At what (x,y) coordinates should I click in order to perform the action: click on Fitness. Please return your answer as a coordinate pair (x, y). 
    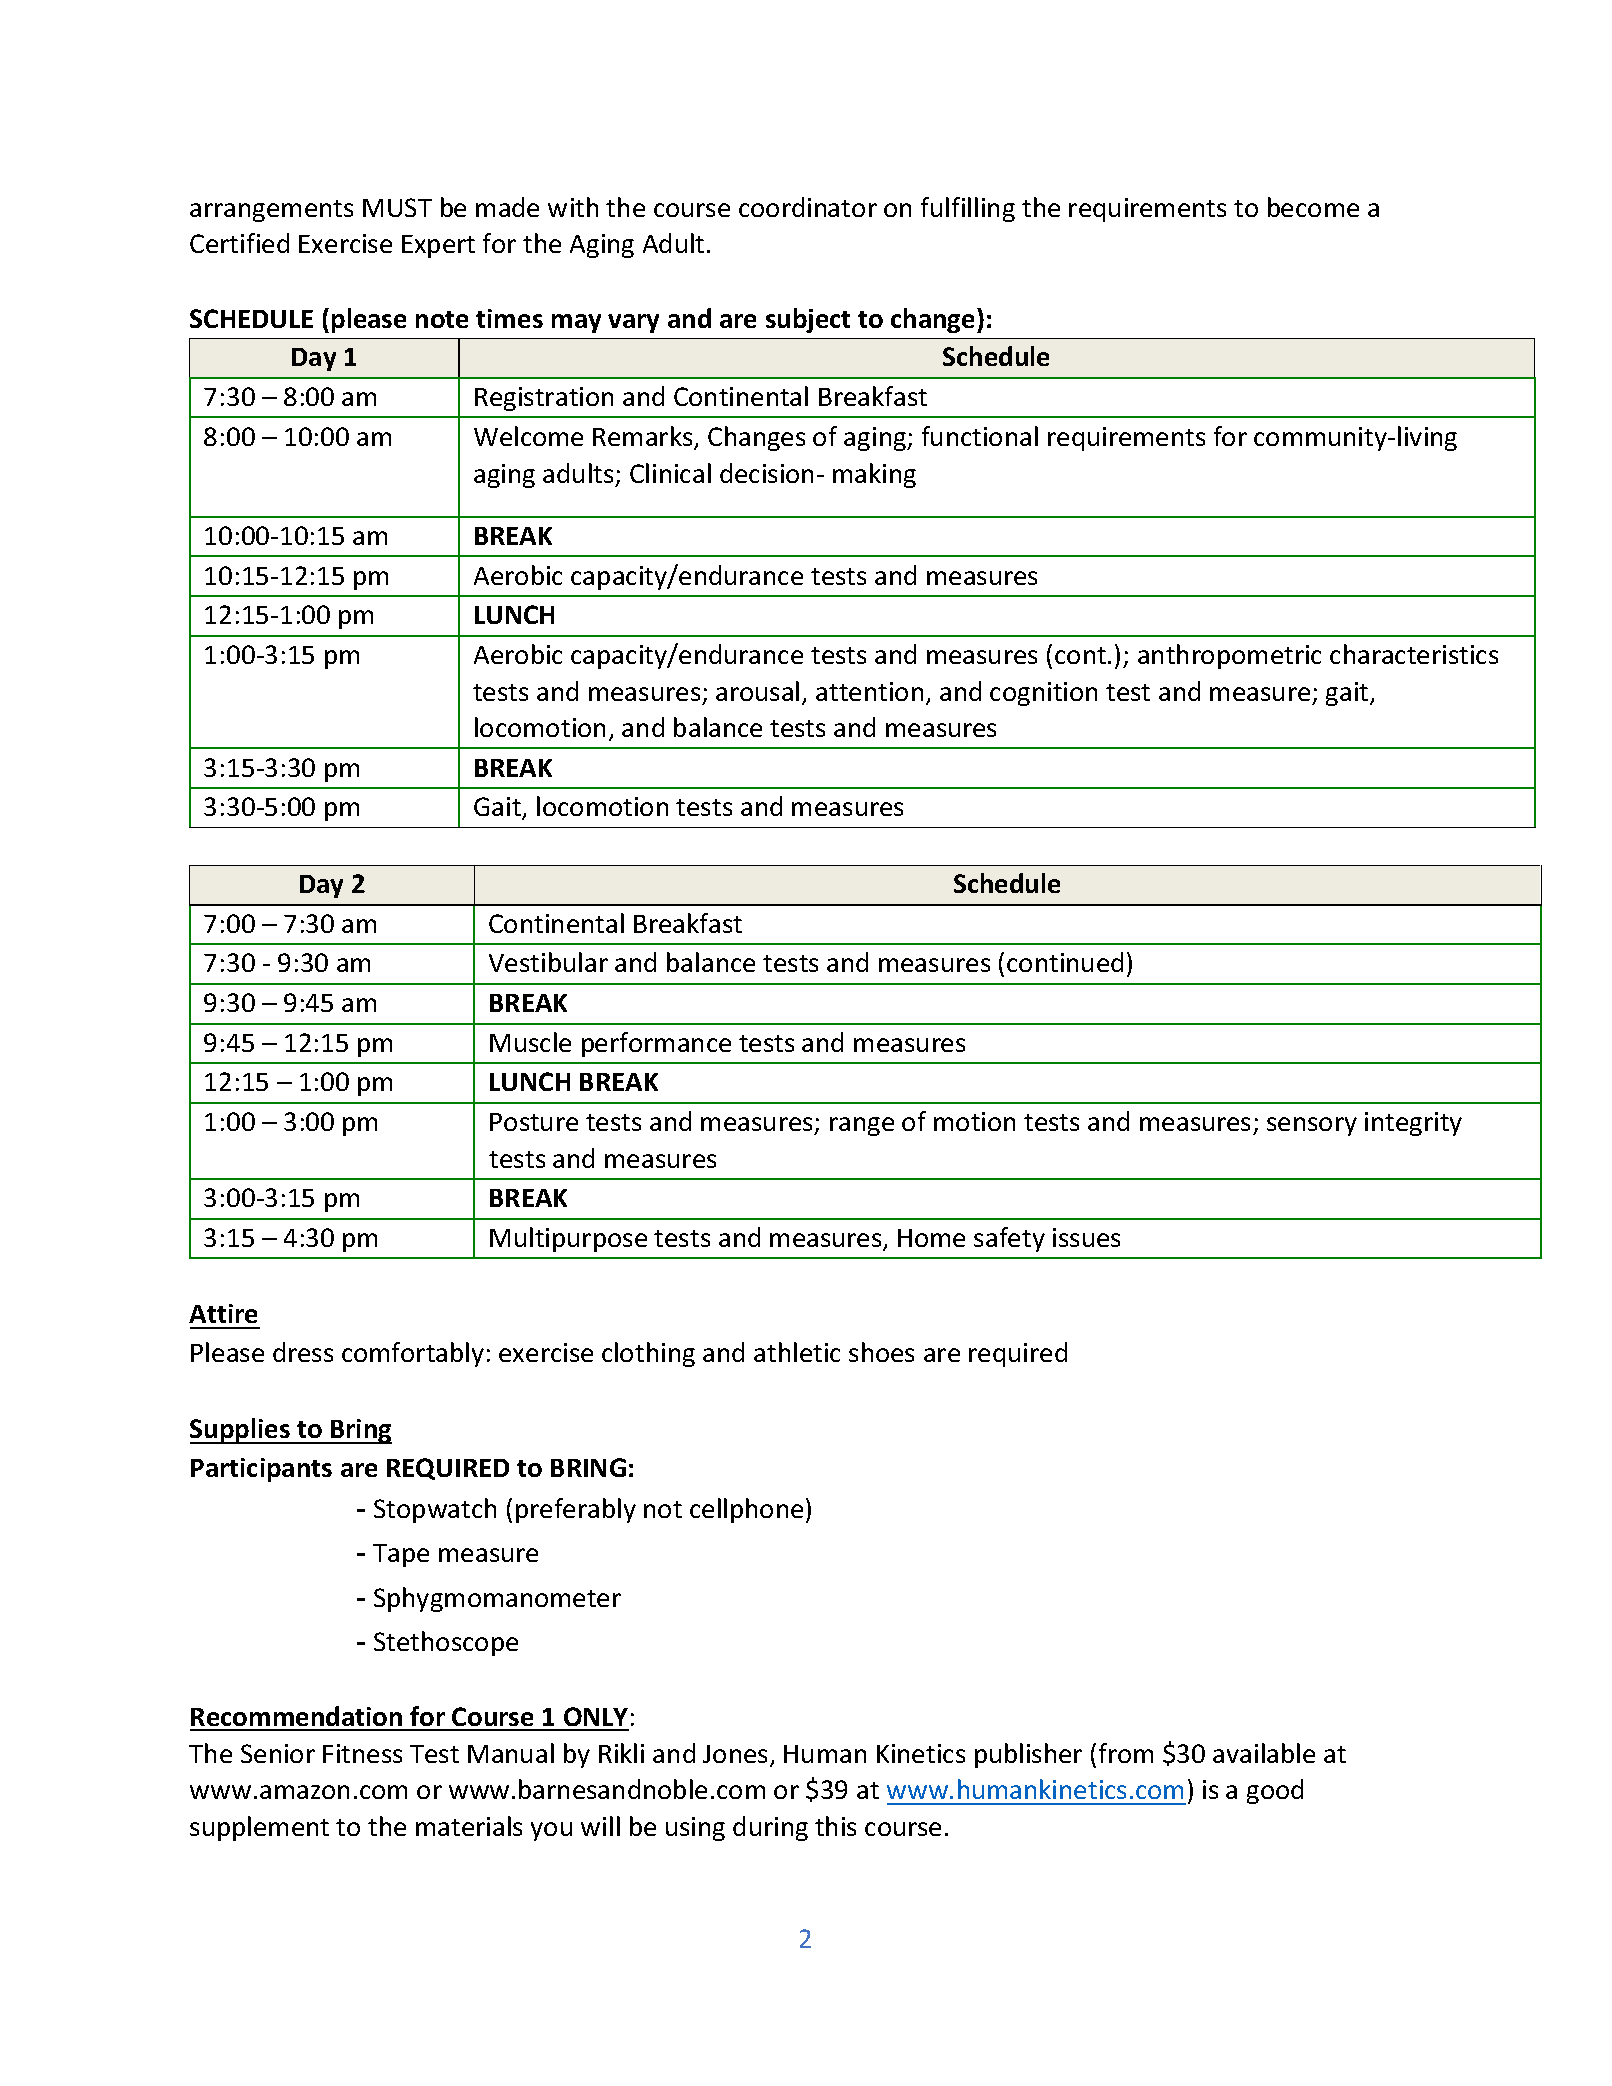
    Looking at the image, I should click on (362, 1753).
